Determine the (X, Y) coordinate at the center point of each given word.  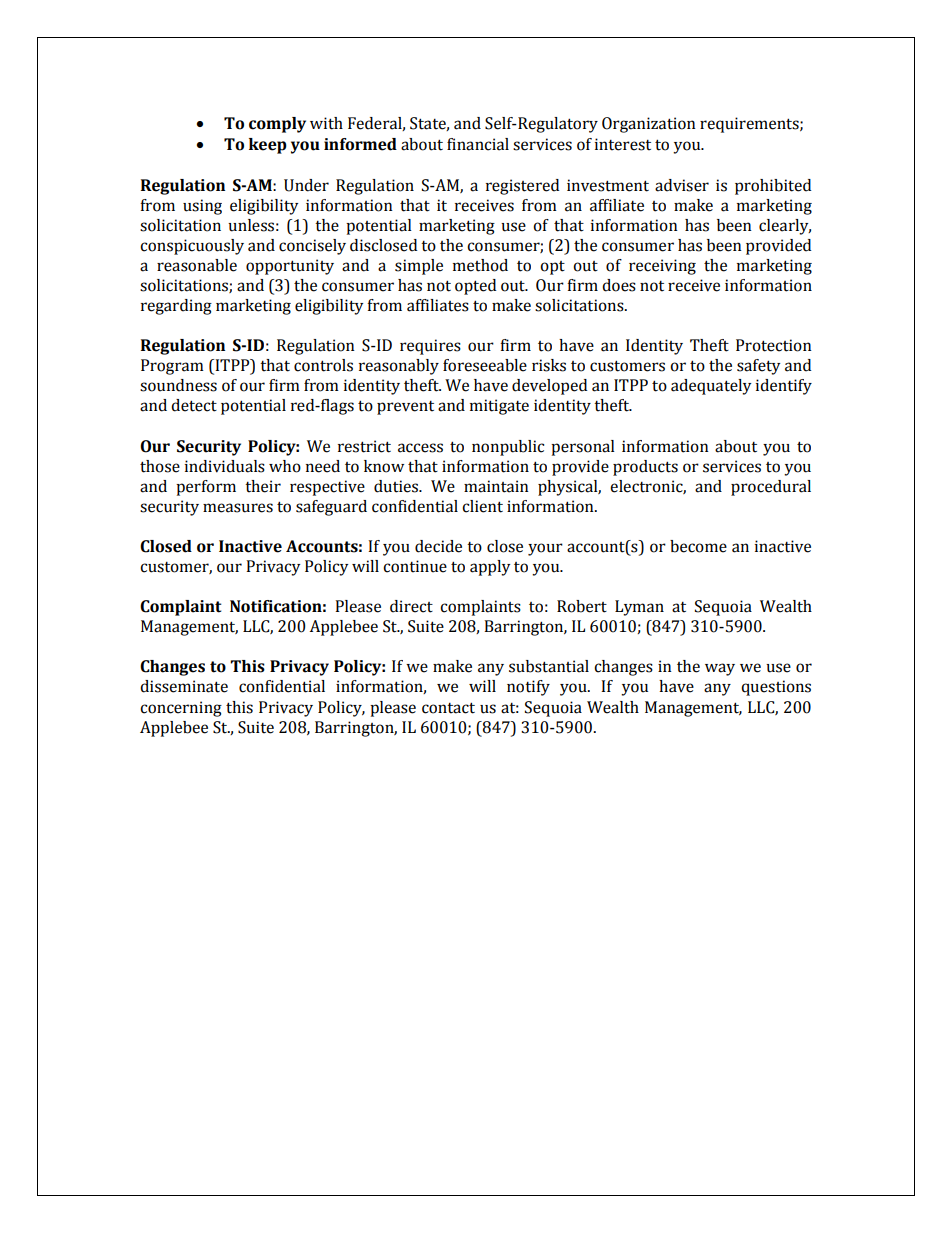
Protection (774, 345)
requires (430, 347)
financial (478, 144)
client (482, 506)
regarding (176, 307)
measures (238, 508)
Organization (649, 125)
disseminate (184, 686)
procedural (771, 488)
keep (268, 146)
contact (448, 708)
